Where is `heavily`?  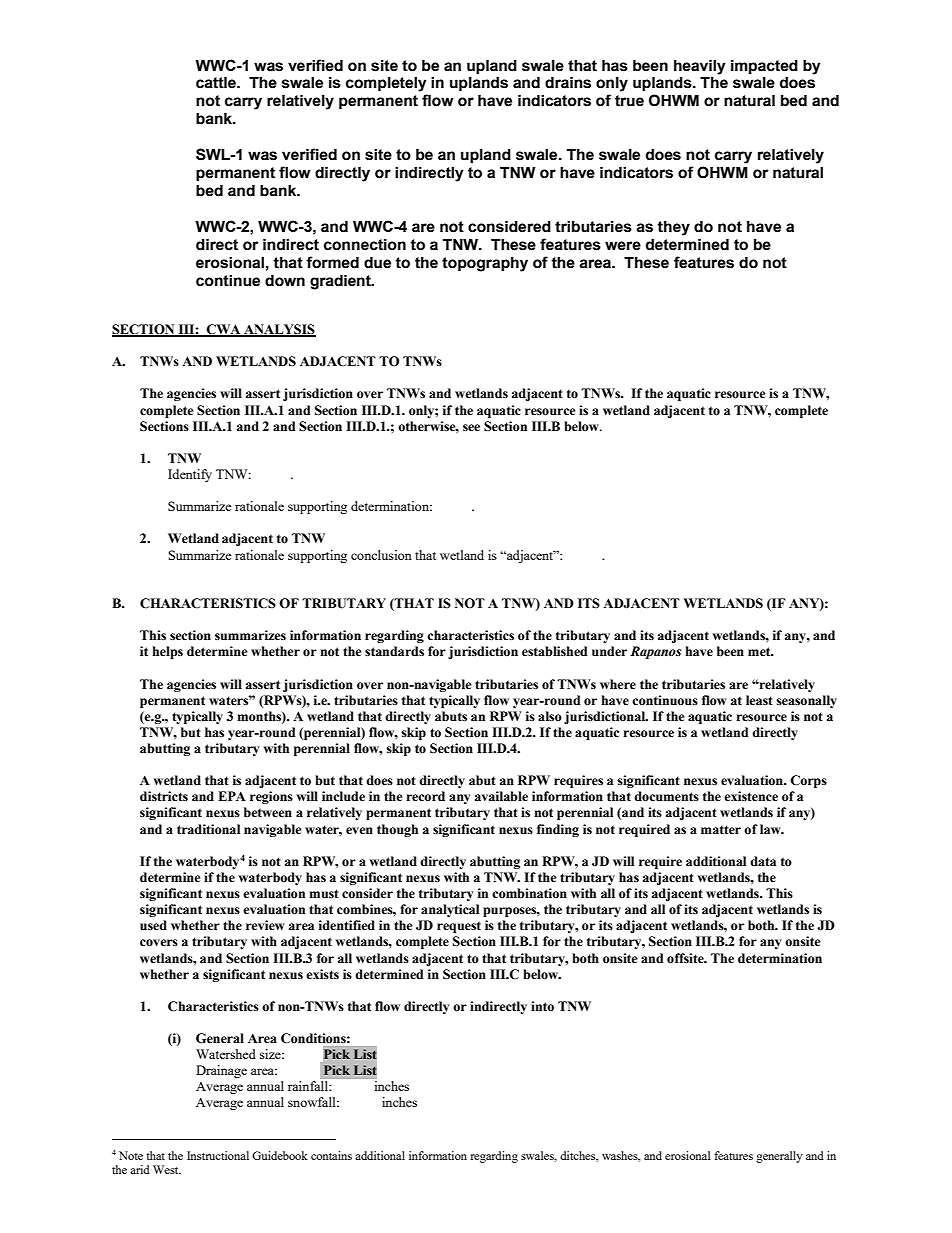
heavily is located at coordinates (700, 67).
